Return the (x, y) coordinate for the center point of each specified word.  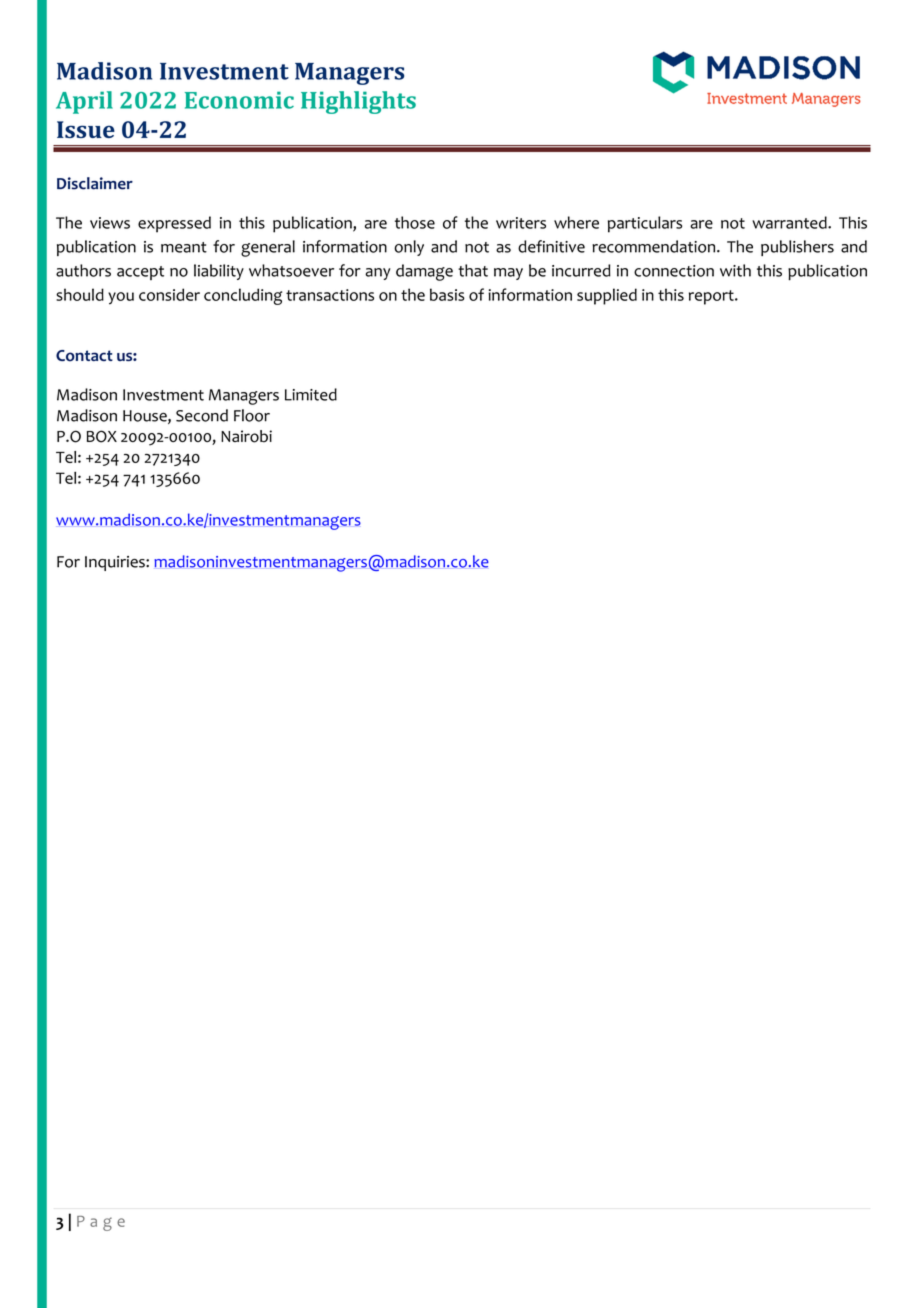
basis (447, 294)
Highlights (358, 102)
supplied (607, 296)
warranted (790, 222)
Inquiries (116, 563)
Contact (84, 356)
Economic (239, 100)
